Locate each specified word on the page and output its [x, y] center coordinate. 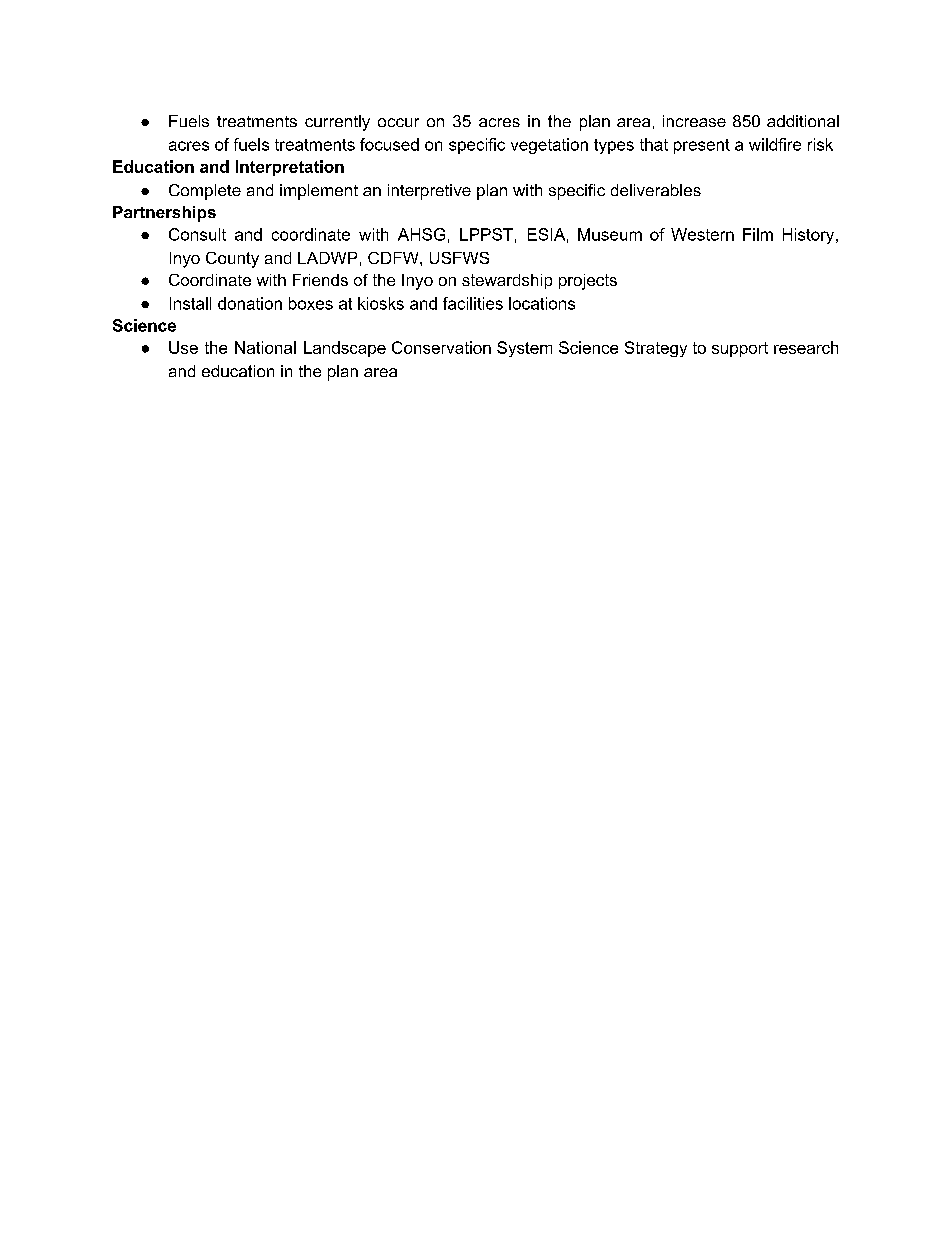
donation [250, 303]
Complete [205, 192]
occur [398, 122]
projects [588, 282]
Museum [610, 234]
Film [758, 234]
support [740, 349]
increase [694, 121]
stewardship [507, 281]
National [265, 347]
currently [337, 123]
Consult [197, 234]
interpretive [429, 192]
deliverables [656, 190]
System [524, 349]
